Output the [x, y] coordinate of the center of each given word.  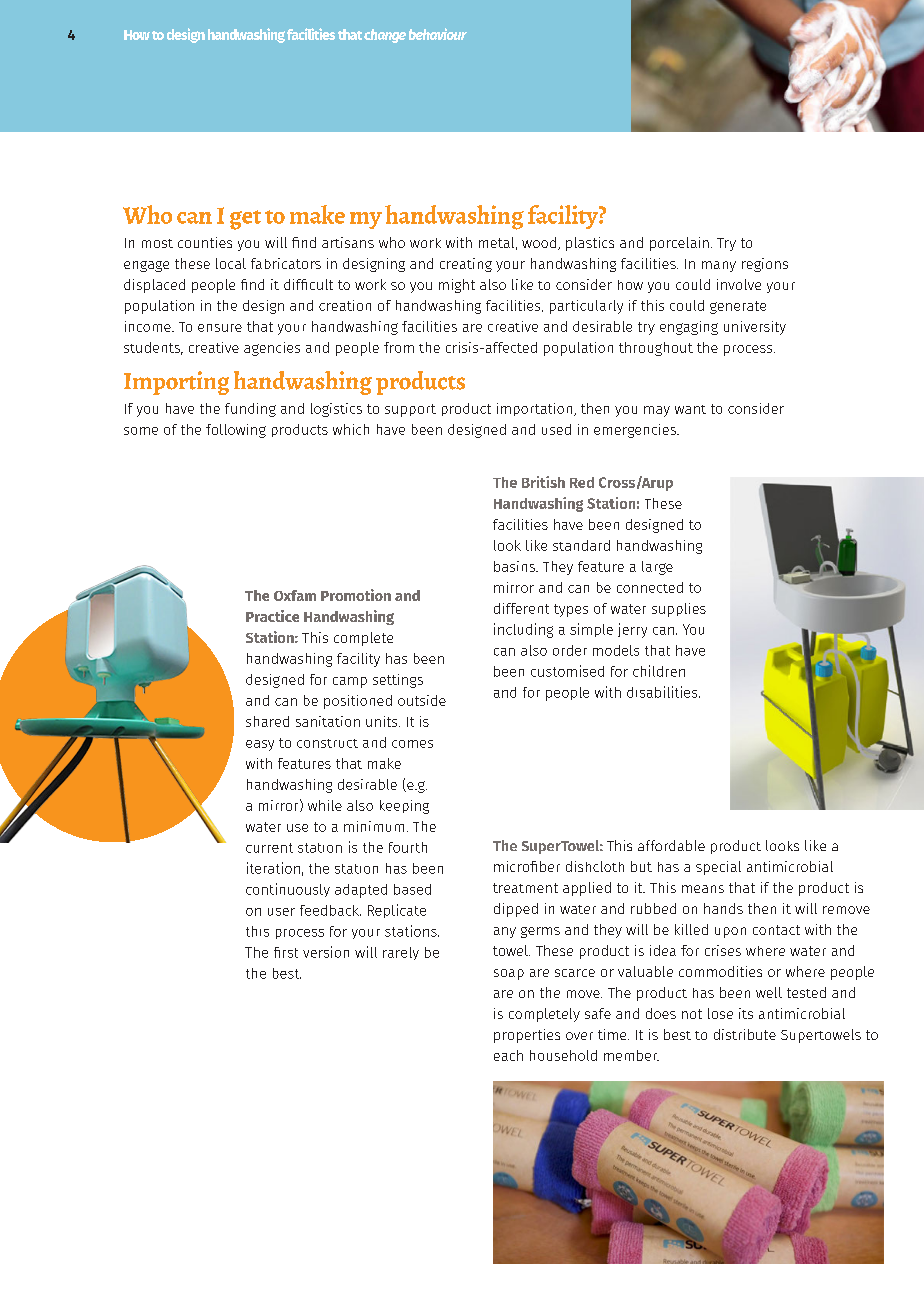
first [286, 952]
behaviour [438, 34]
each [508, 1055]
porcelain [679, 244]
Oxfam [295, 595]
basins [515, 566]
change [385, 36]
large [657, 568]
